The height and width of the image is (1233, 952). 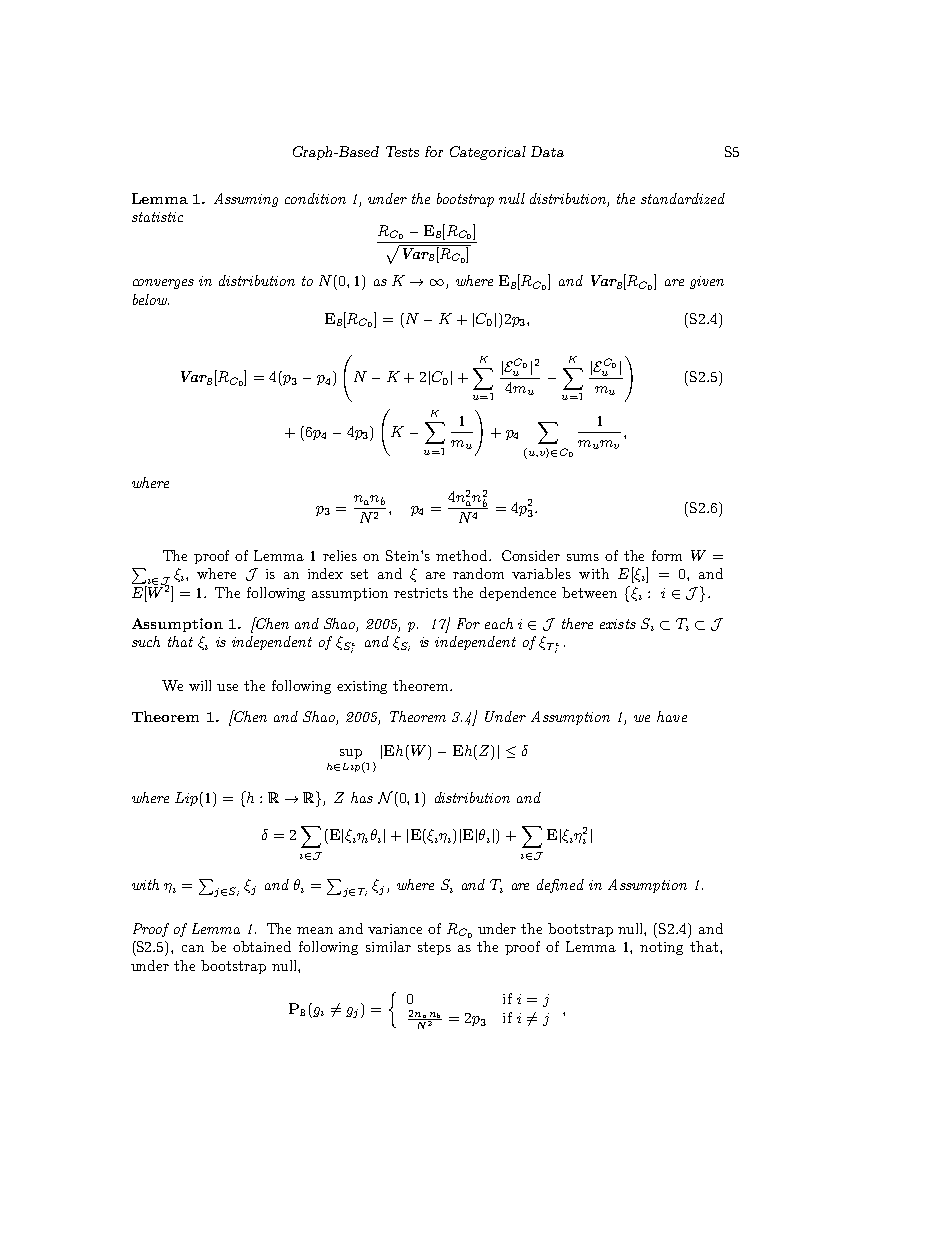 What do you see at coordinates (618, 624) in the image?
I see `exists` at bounding box center [618, 624].
